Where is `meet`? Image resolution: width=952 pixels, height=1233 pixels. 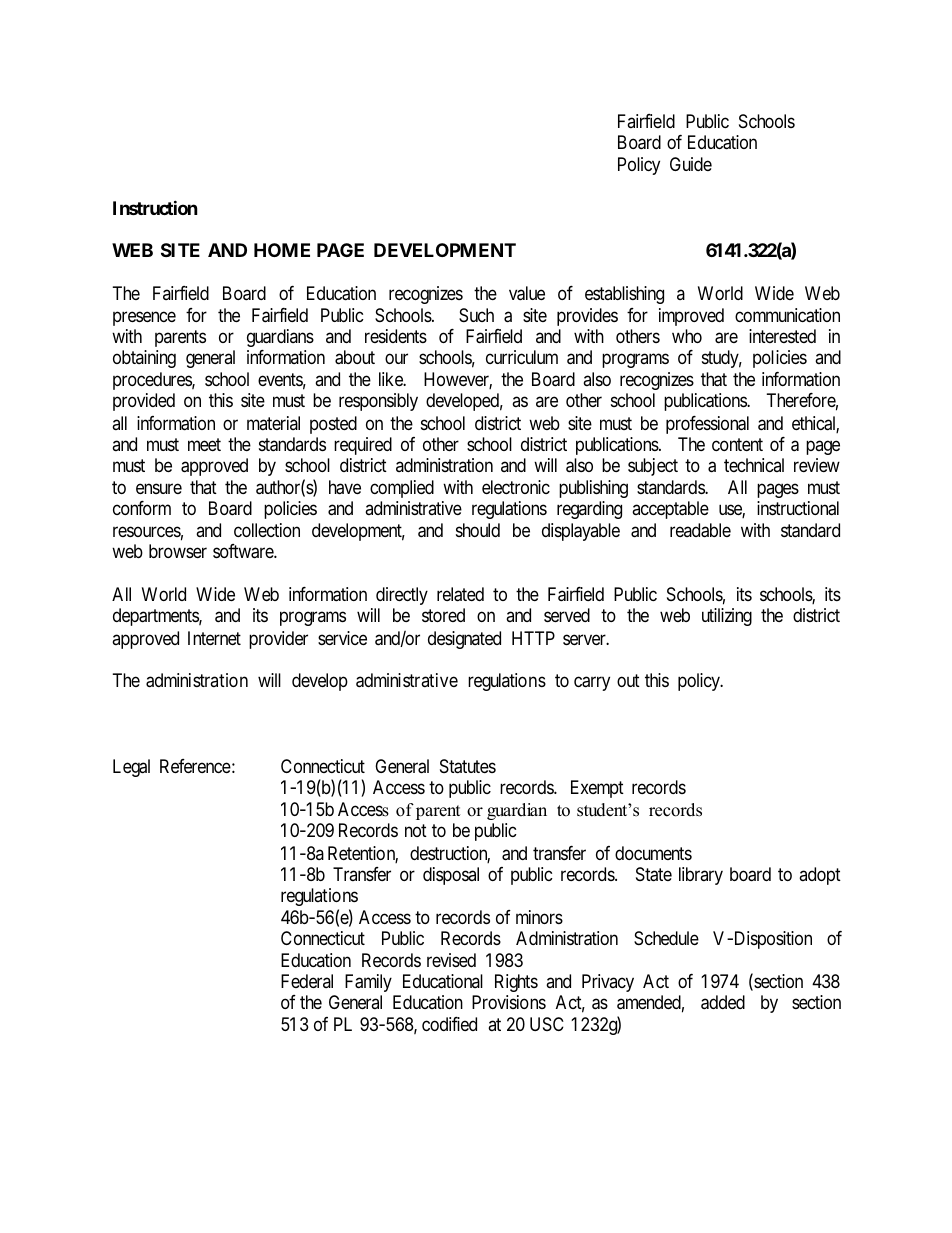
meet is located at coordinates (204, 444).
